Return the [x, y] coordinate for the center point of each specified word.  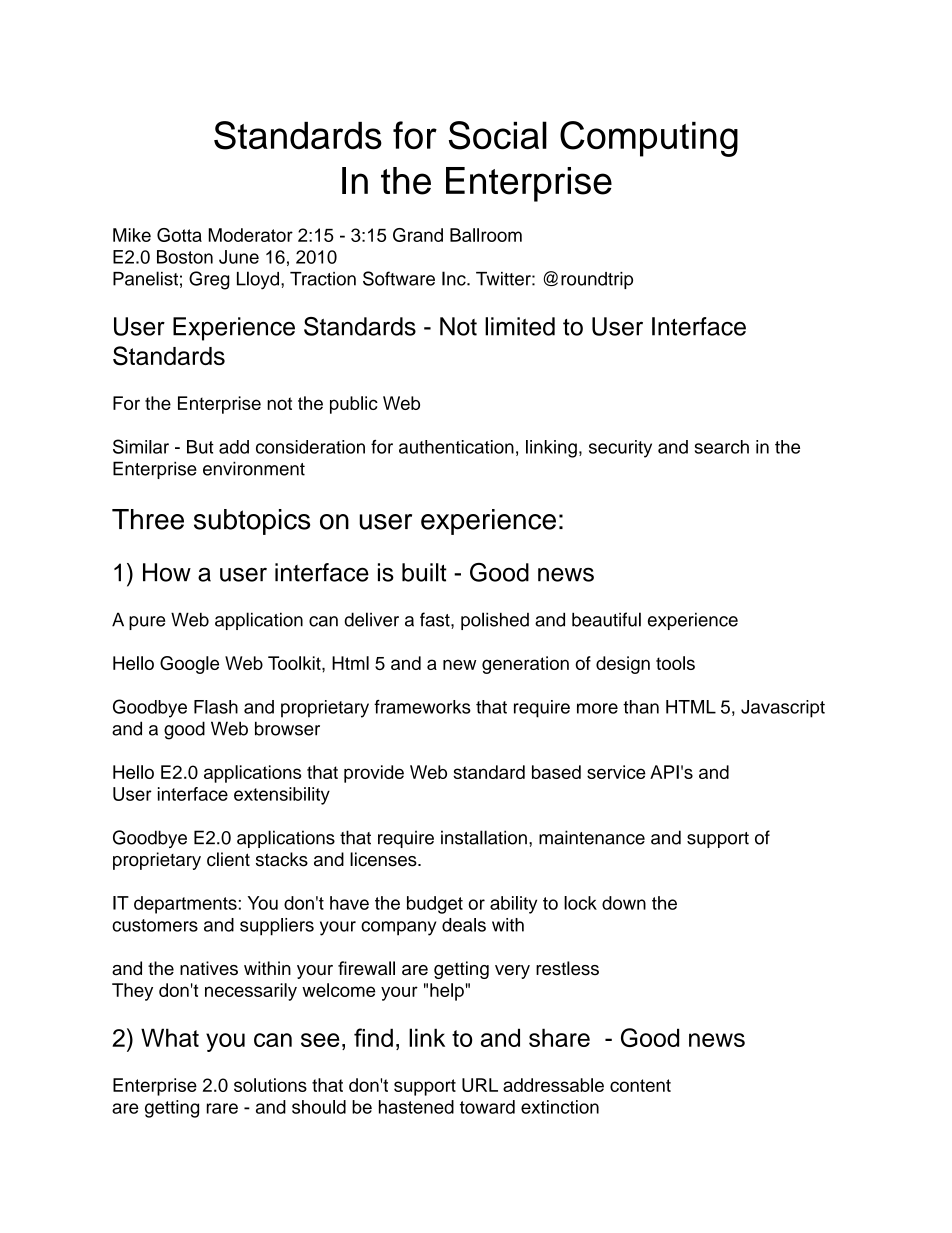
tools [675, 663]
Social [498, 135]
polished [495, 621]
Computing [649, 139]
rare [222, 1108]
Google [189, 665]
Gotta [179, 235]
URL [480, 1085]
